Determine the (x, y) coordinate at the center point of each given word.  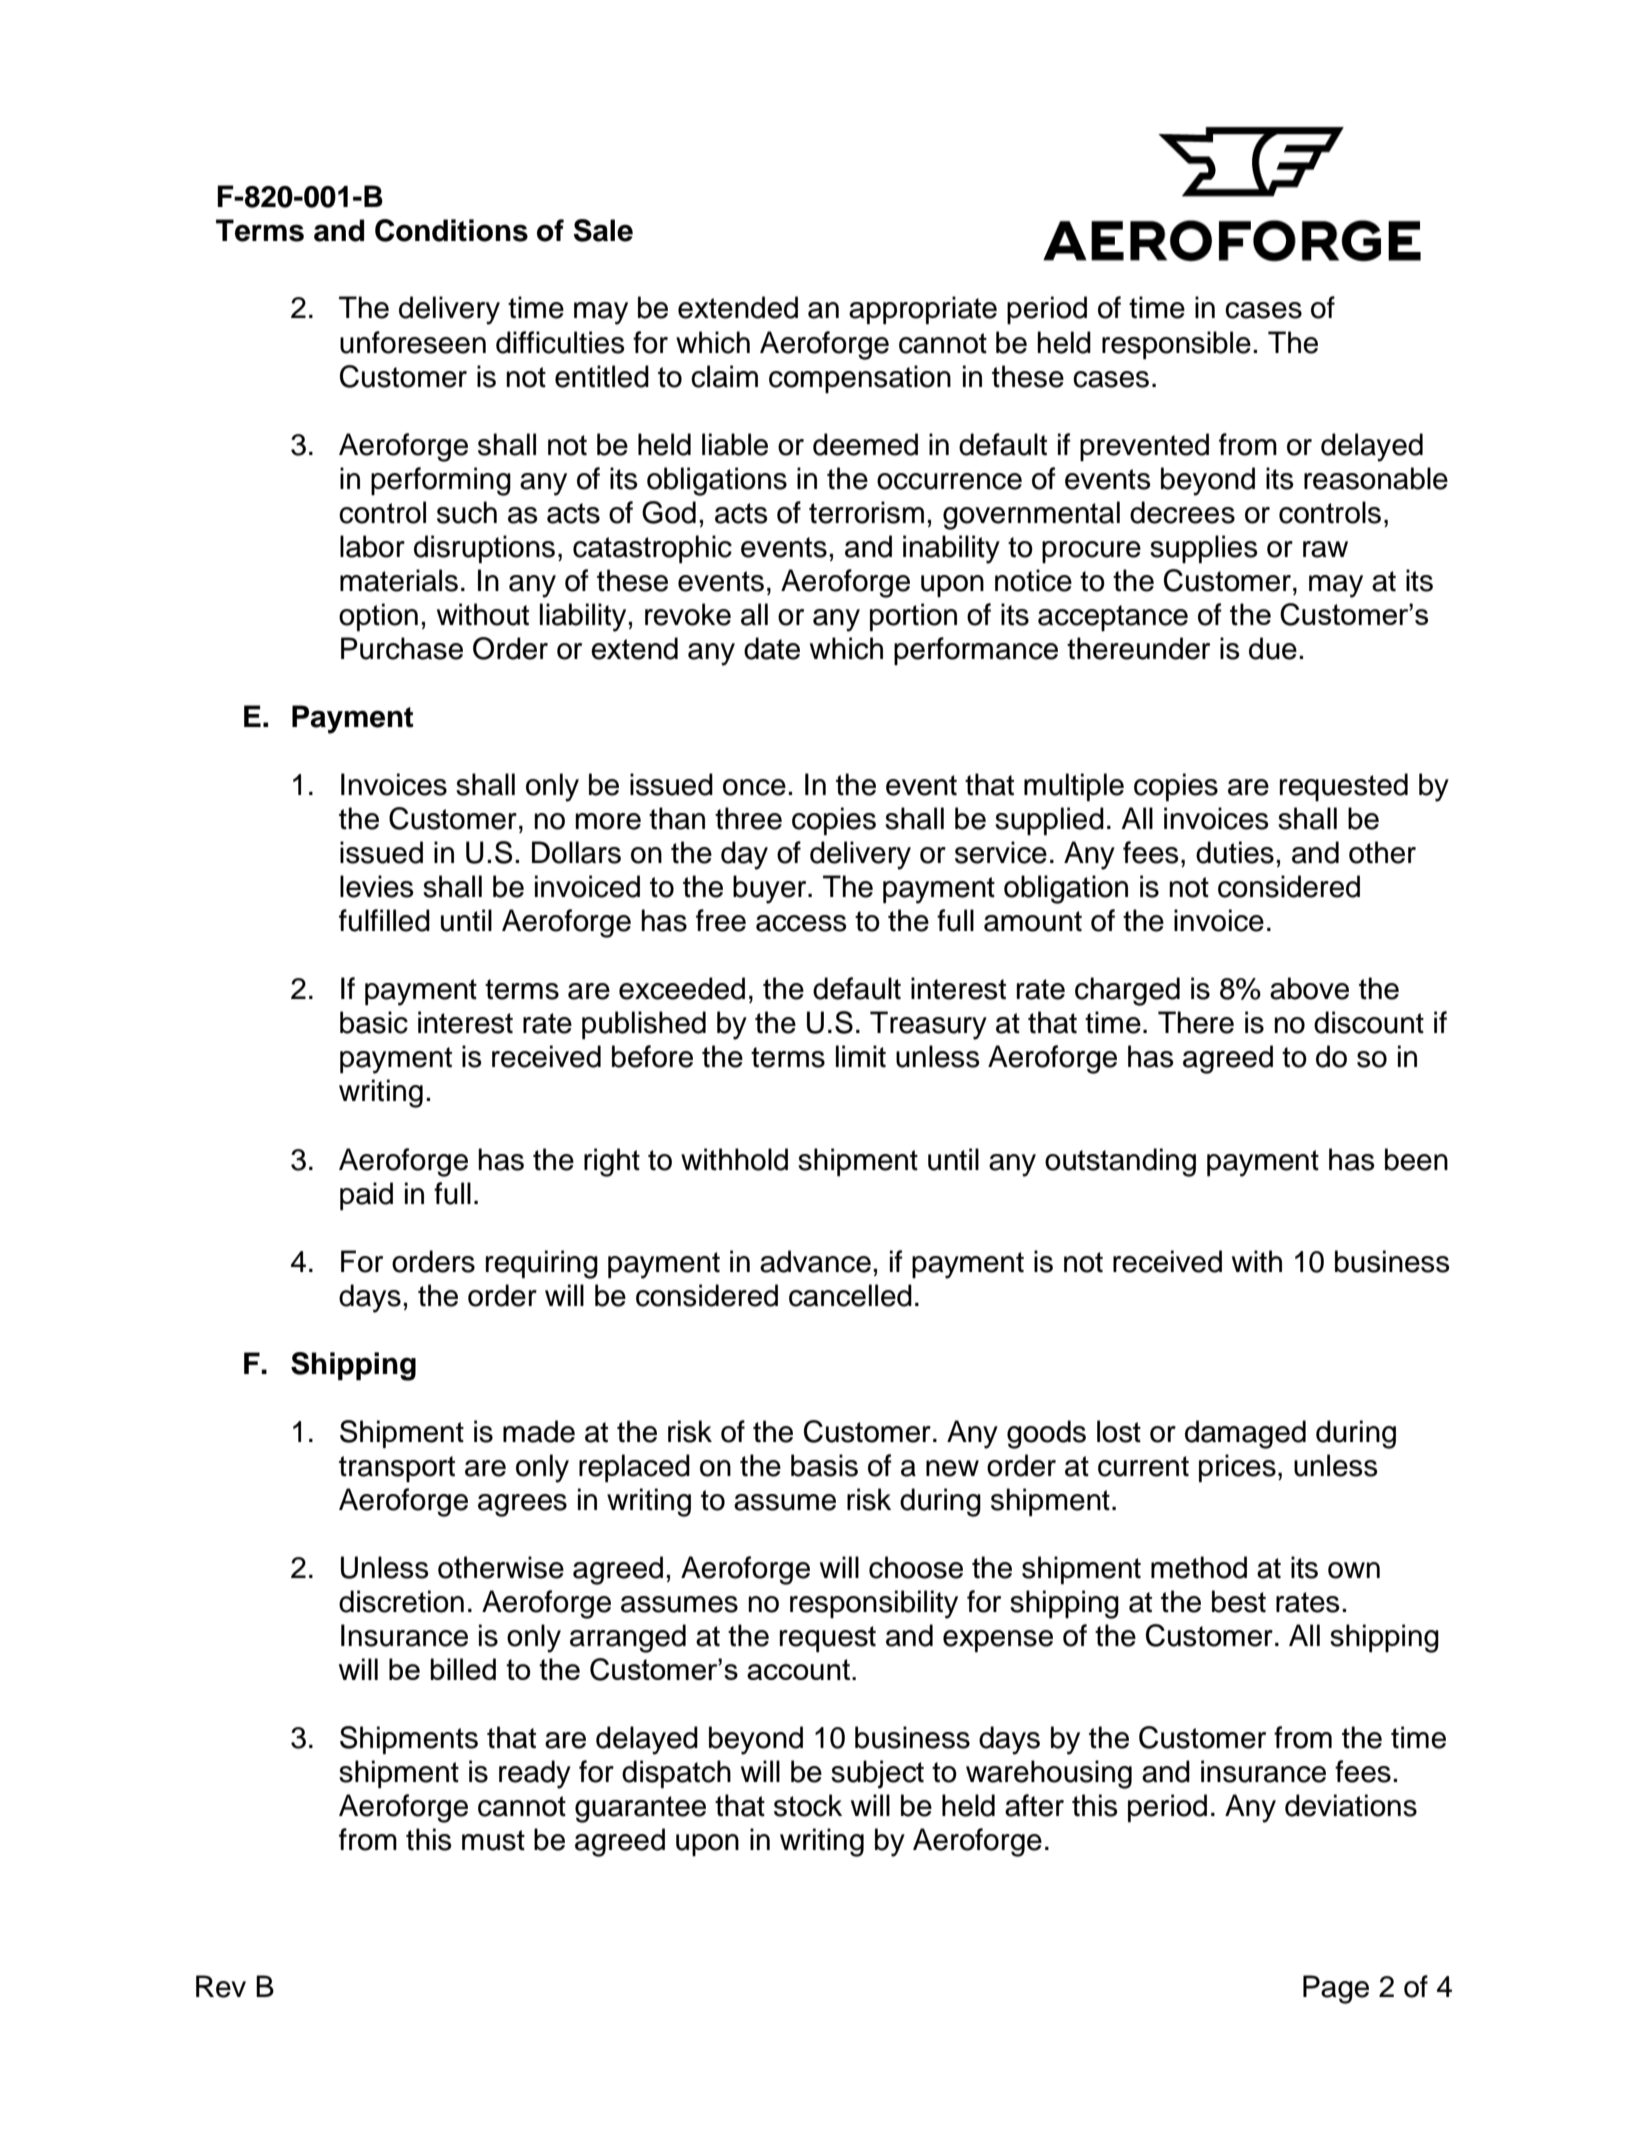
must (493, 1840)
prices (1237, 1468)
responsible (1176, 345)
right (612, 1162)
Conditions (451, 230)
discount (1369, 1022)
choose (916, 1567)
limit (861, 1056)
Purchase (402, 648)
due (1273, 648)
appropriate (923, 310)
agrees (522, 1505)
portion (913, 617)
